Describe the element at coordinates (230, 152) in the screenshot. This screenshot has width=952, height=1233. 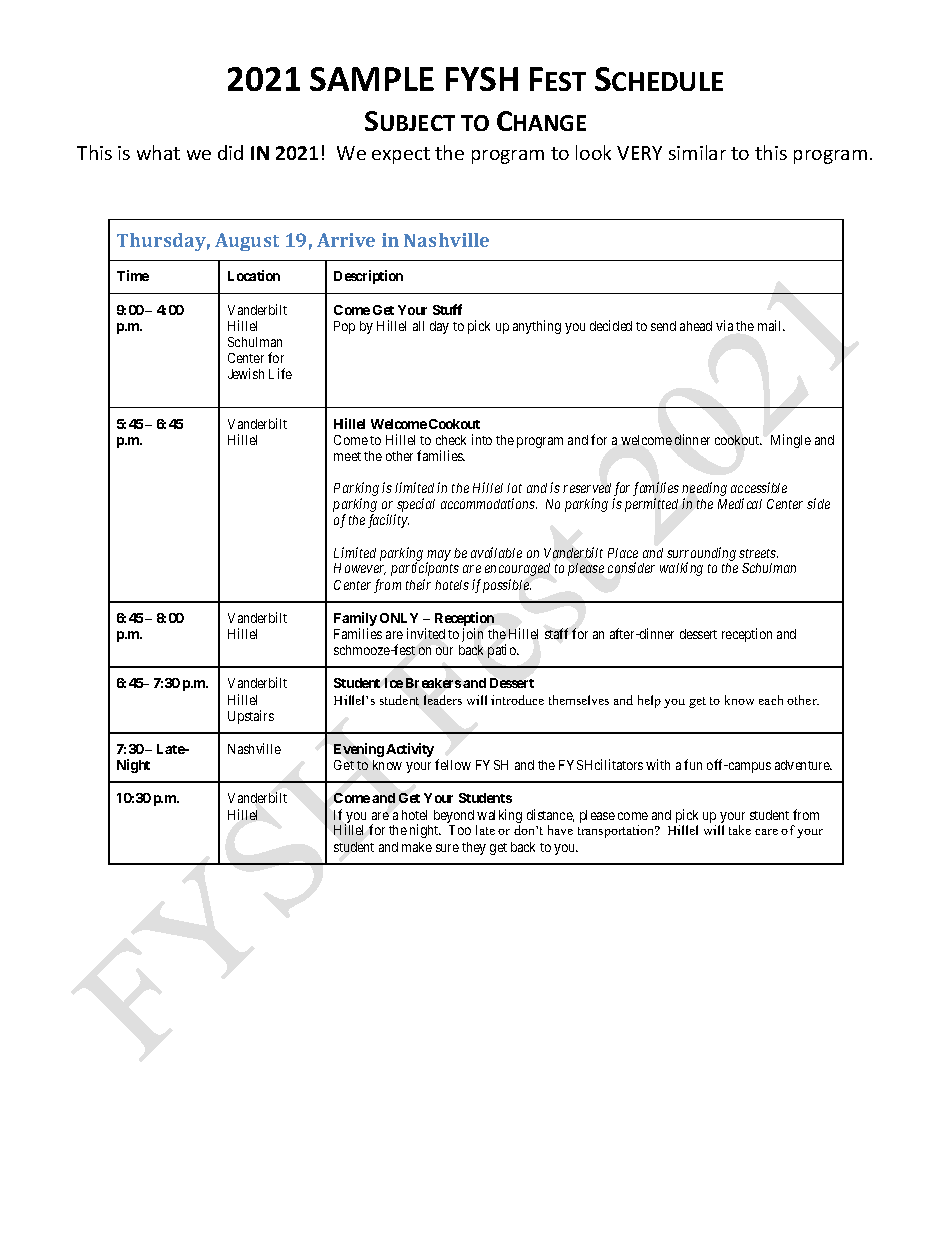
I see `did` at that location.
